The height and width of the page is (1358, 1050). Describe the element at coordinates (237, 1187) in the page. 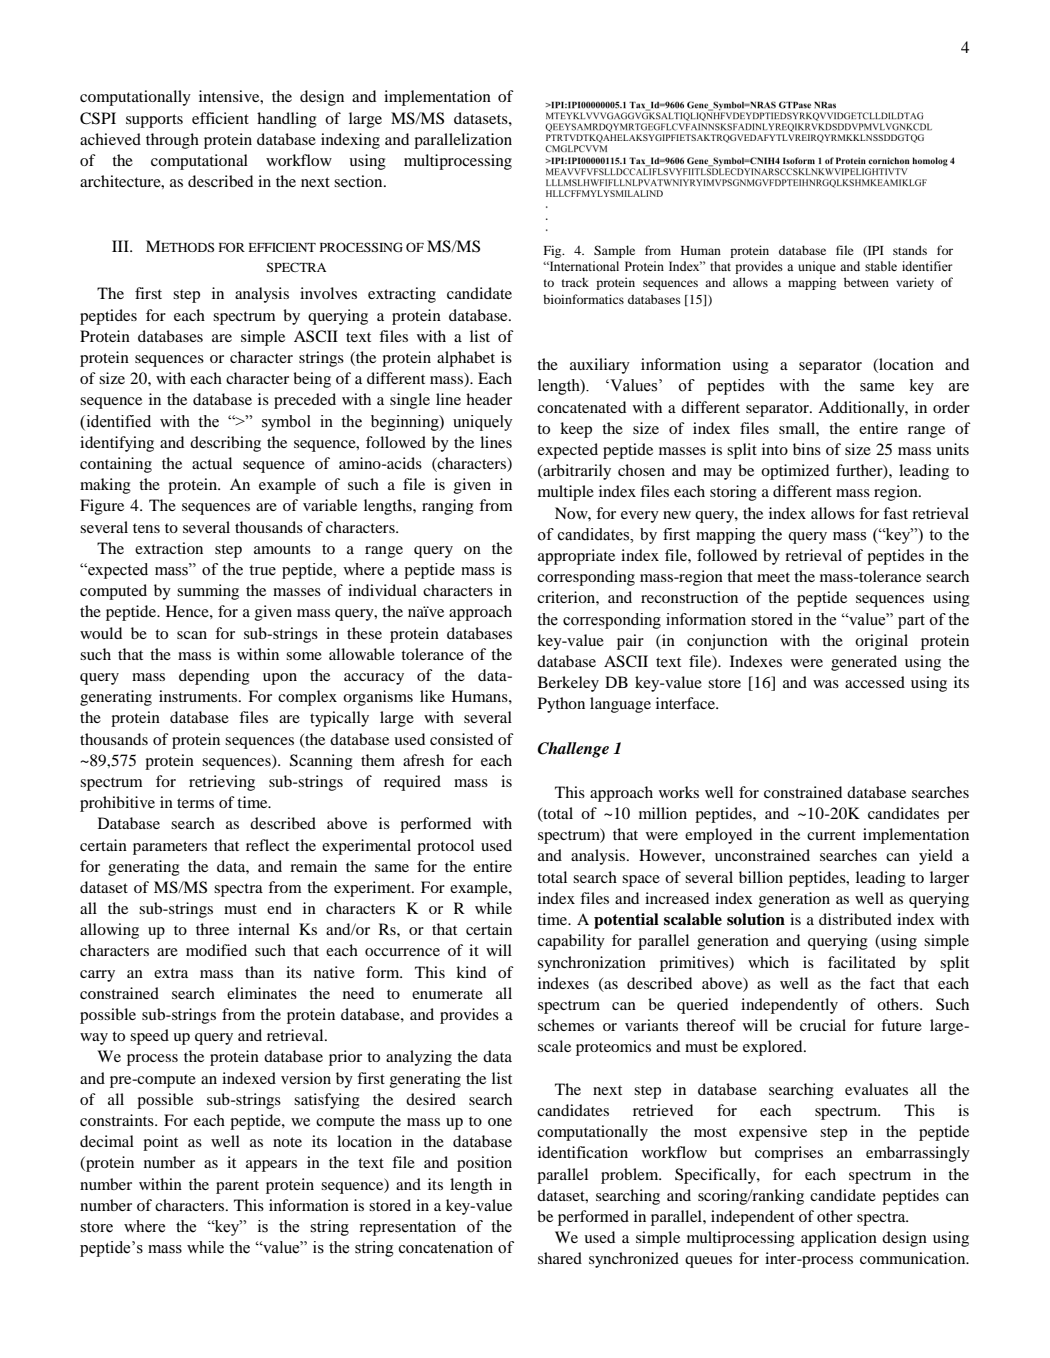

I see `parent` at that location.
